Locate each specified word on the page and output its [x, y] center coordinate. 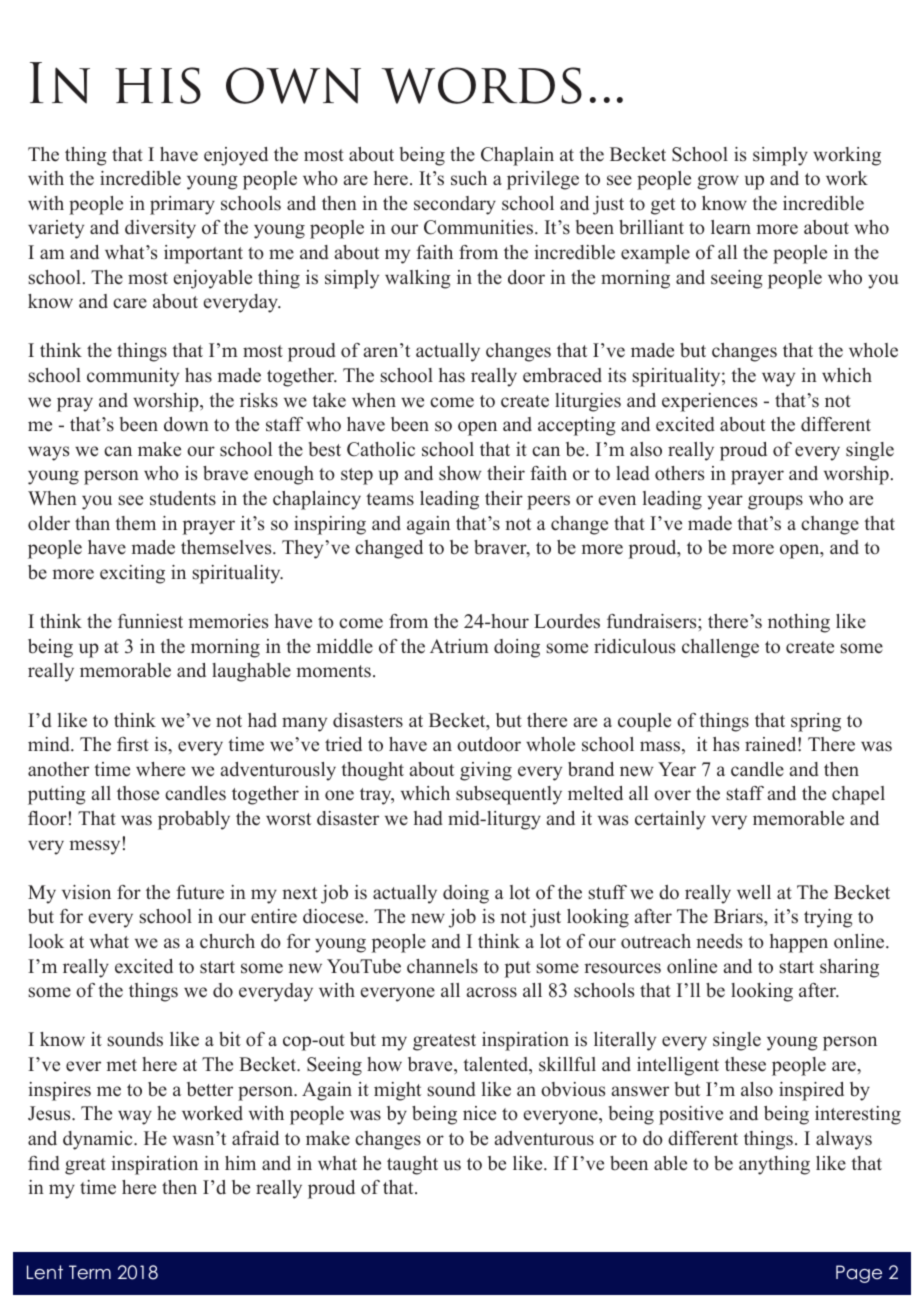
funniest [150, 621]
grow [718, 182]
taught [412, 1165]
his [158, 85]
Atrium [459, 646]
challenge [720, 648]
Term [90, 1272]
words [481, 85]
